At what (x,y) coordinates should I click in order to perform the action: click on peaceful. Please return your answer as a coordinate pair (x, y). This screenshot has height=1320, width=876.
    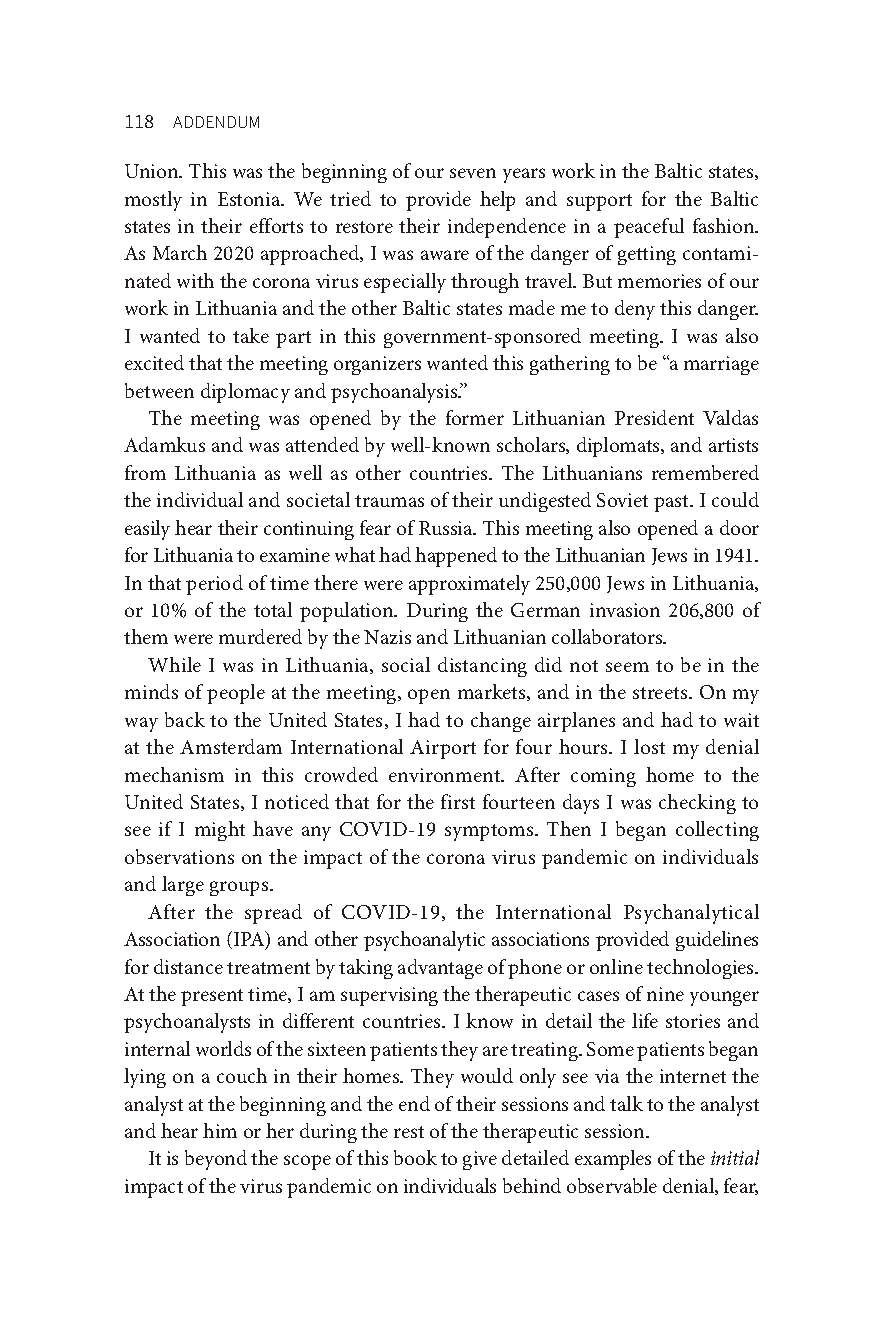
    Looking at the image, I should click on (649, 228).
